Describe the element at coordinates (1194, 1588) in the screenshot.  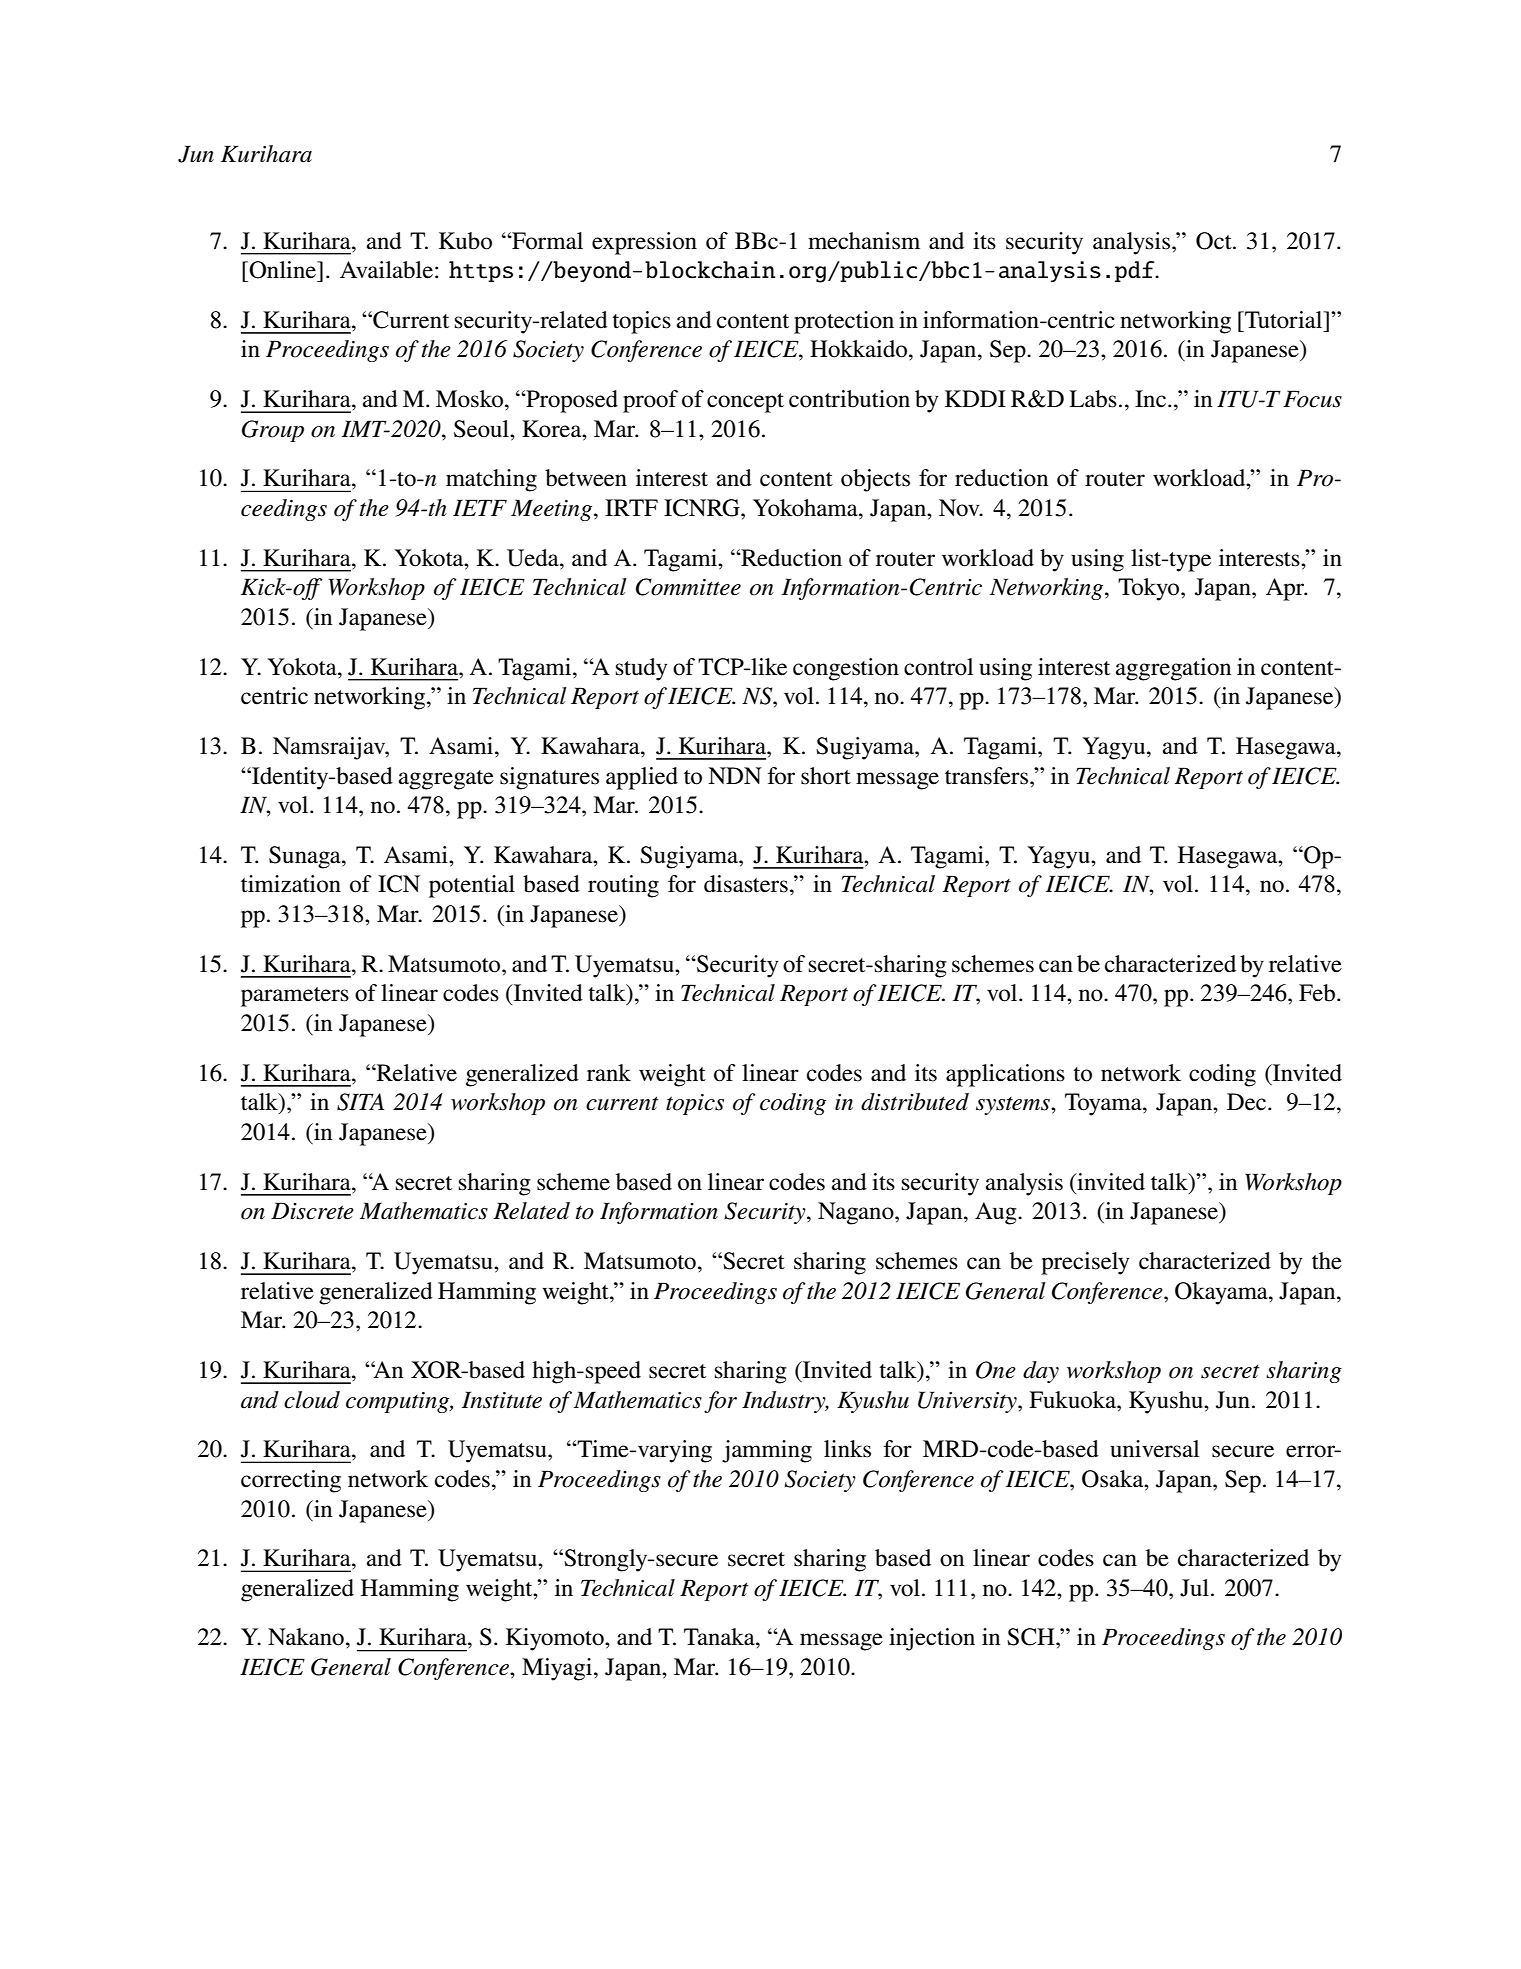
I see `Jul` at that location.
